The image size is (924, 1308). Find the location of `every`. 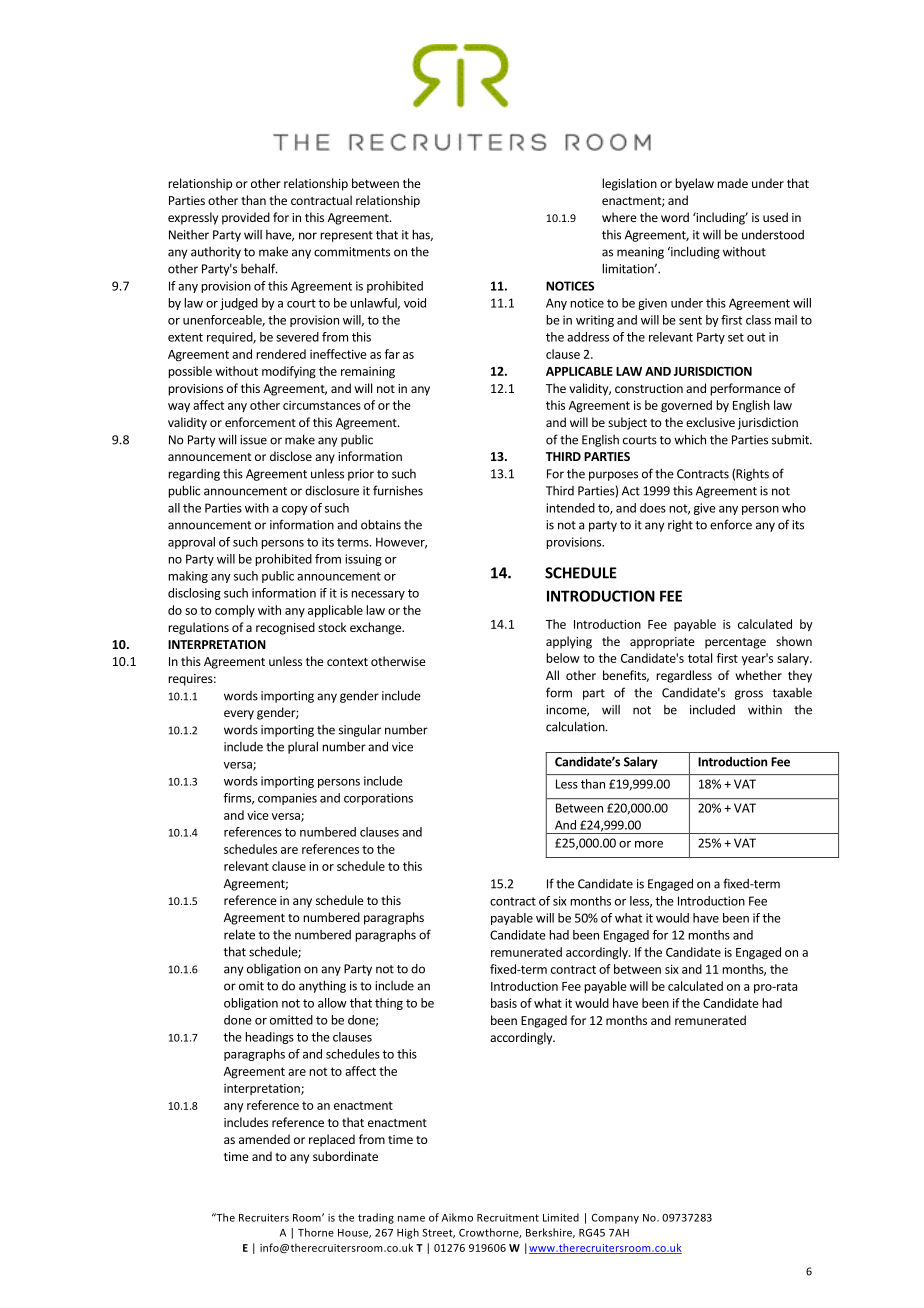

every is located at coordinates (239, 715).
